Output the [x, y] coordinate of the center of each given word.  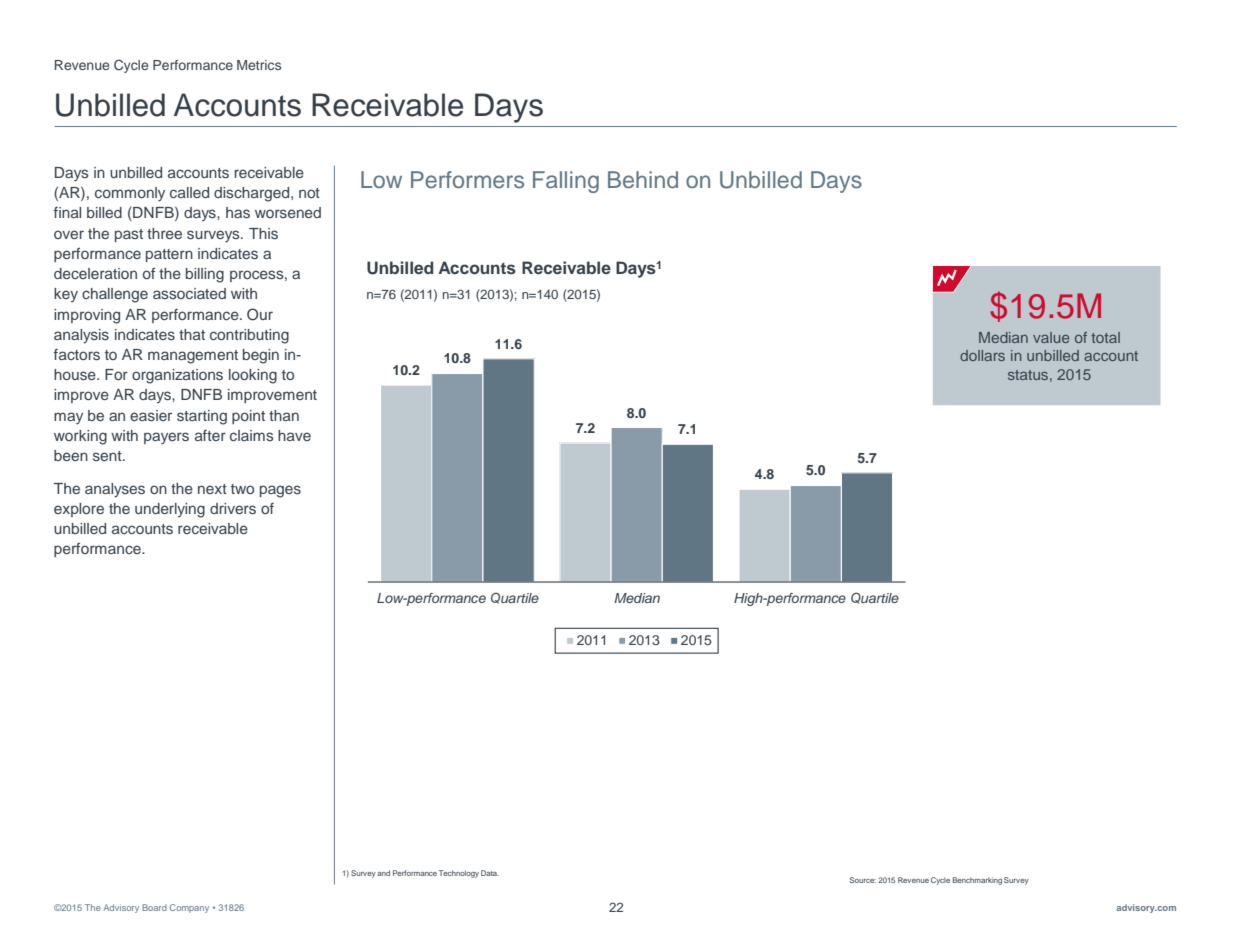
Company [189, 908]
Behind [643, 180]
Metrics [259, 65]
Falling [566, 182]
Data [490, 873]
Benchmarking [977, 881]
